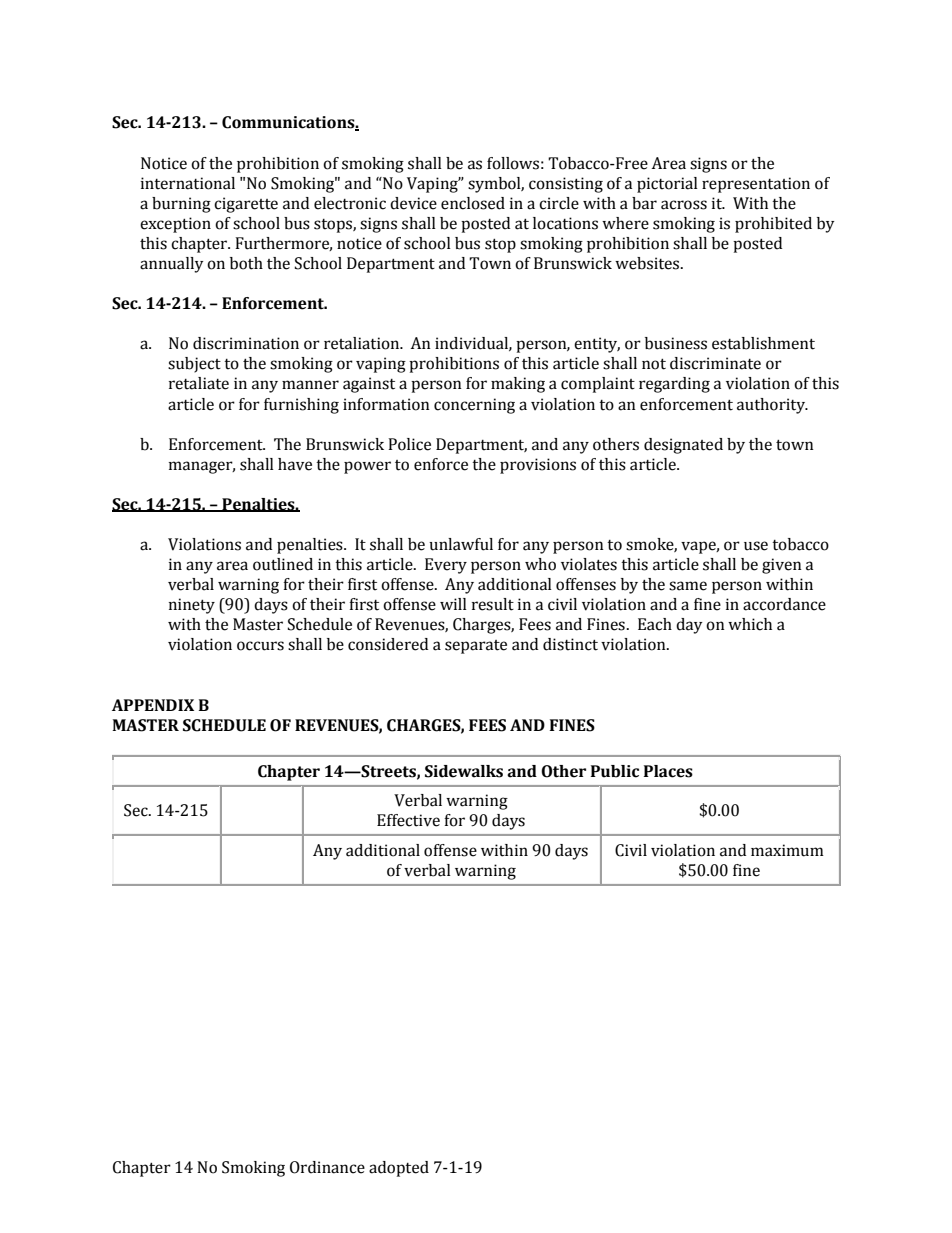 The width and height of the page is (952, 1233). Describe the element at coordinates (787, 850) in the page. I see `maximum` at that location.
